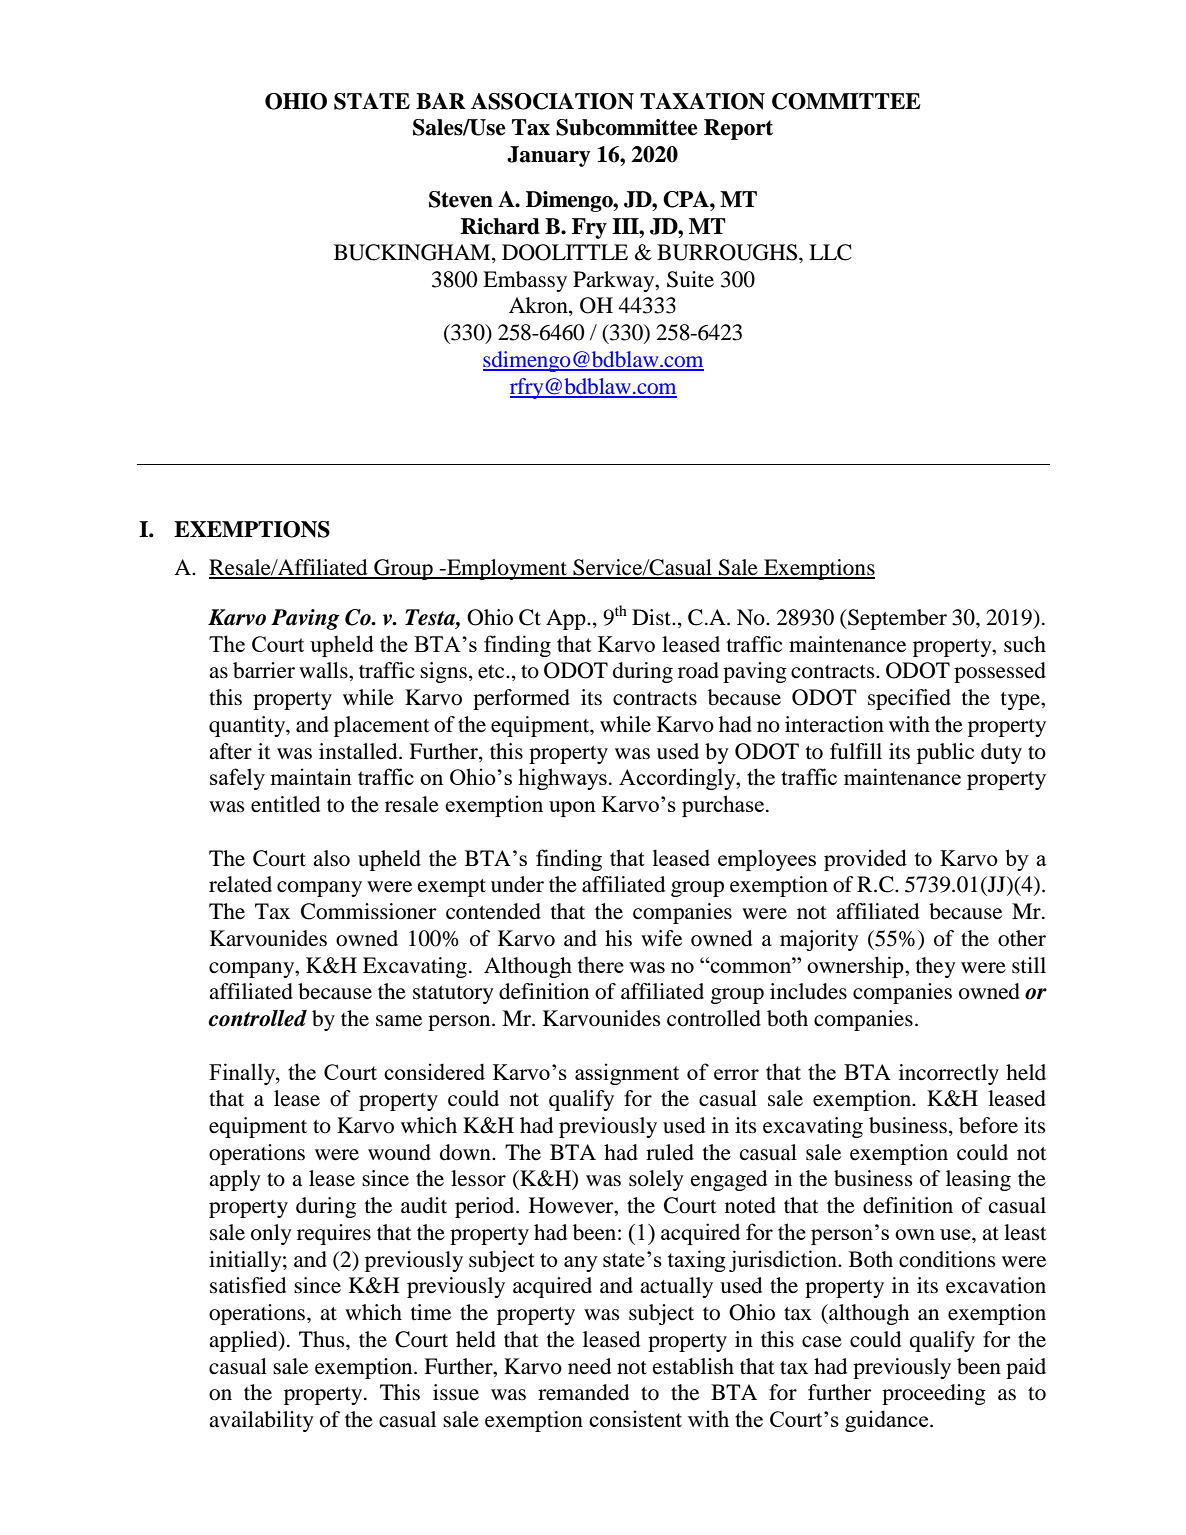  What do you see at coordinates (323, 1339) in the screenshot?
I see `Thus` at bounding box center [323, 1339].
